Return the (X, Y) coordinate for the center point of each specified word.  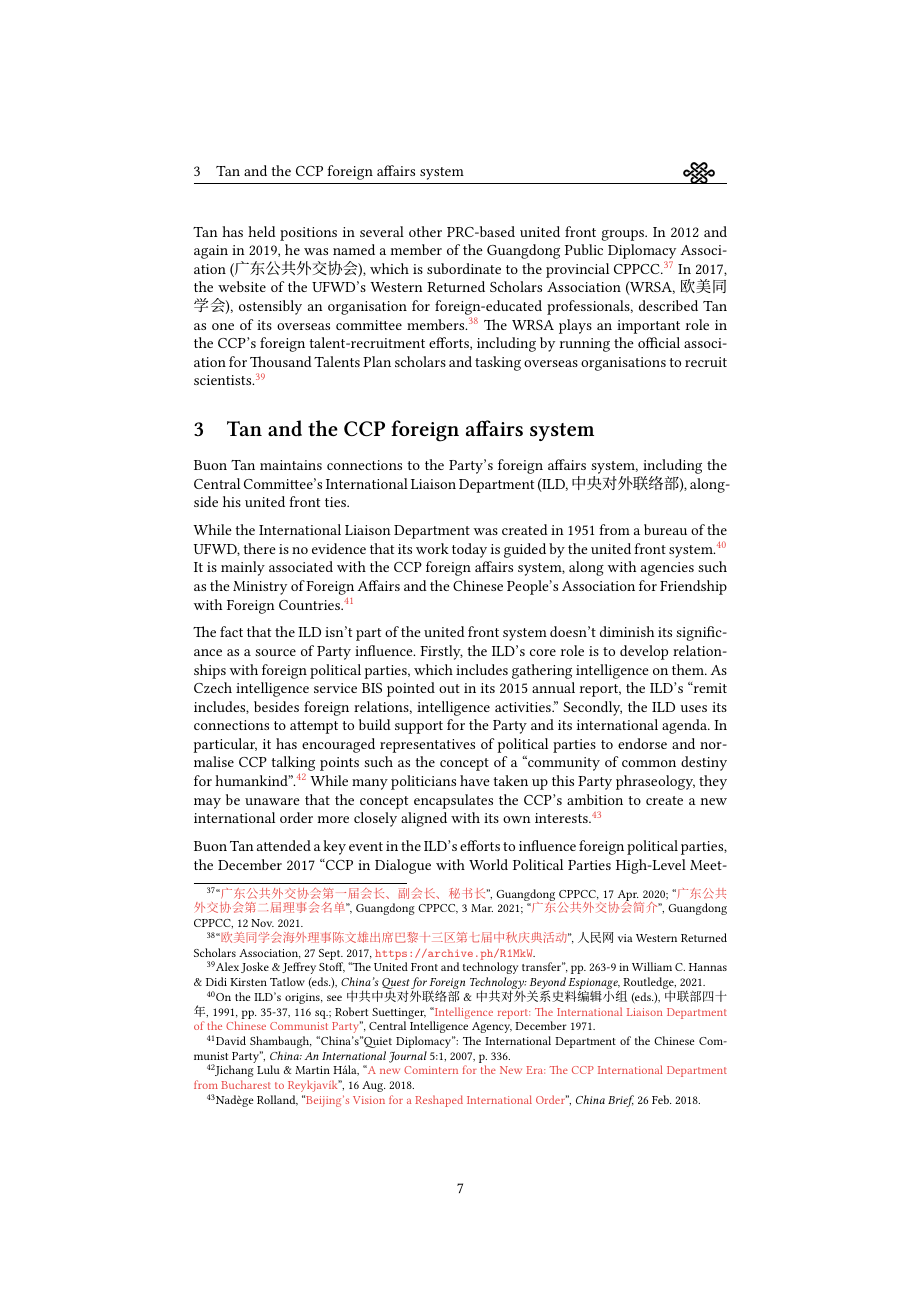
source (275, 652)
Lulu (268, 1069)
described (668, 305)
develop (644, 652)
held (262, 231)
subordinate (464, 268)
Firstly (441, 652)
